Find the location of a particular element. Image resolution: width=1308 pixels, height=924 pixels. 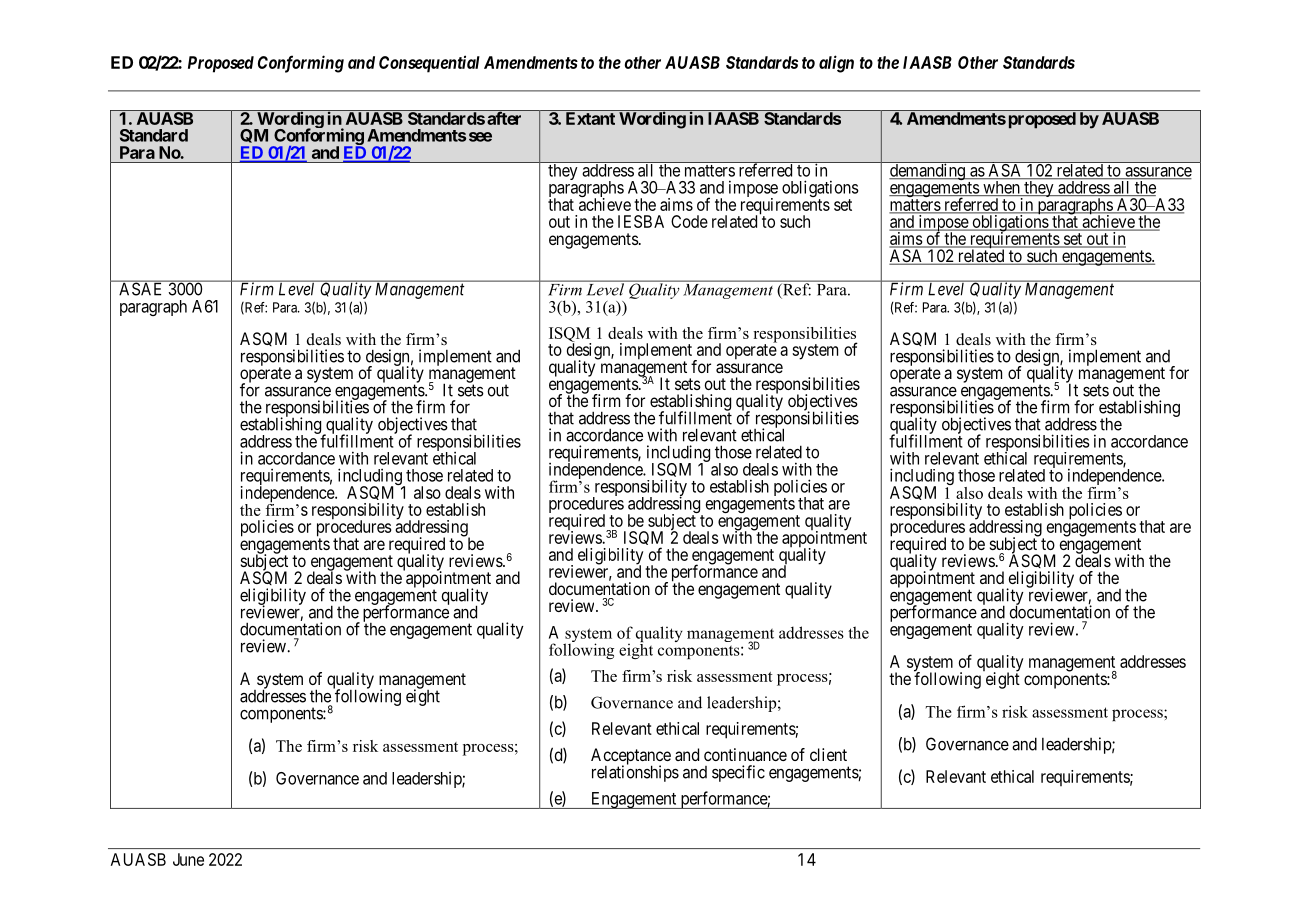

Extant is located at coordinates (590, 118).
